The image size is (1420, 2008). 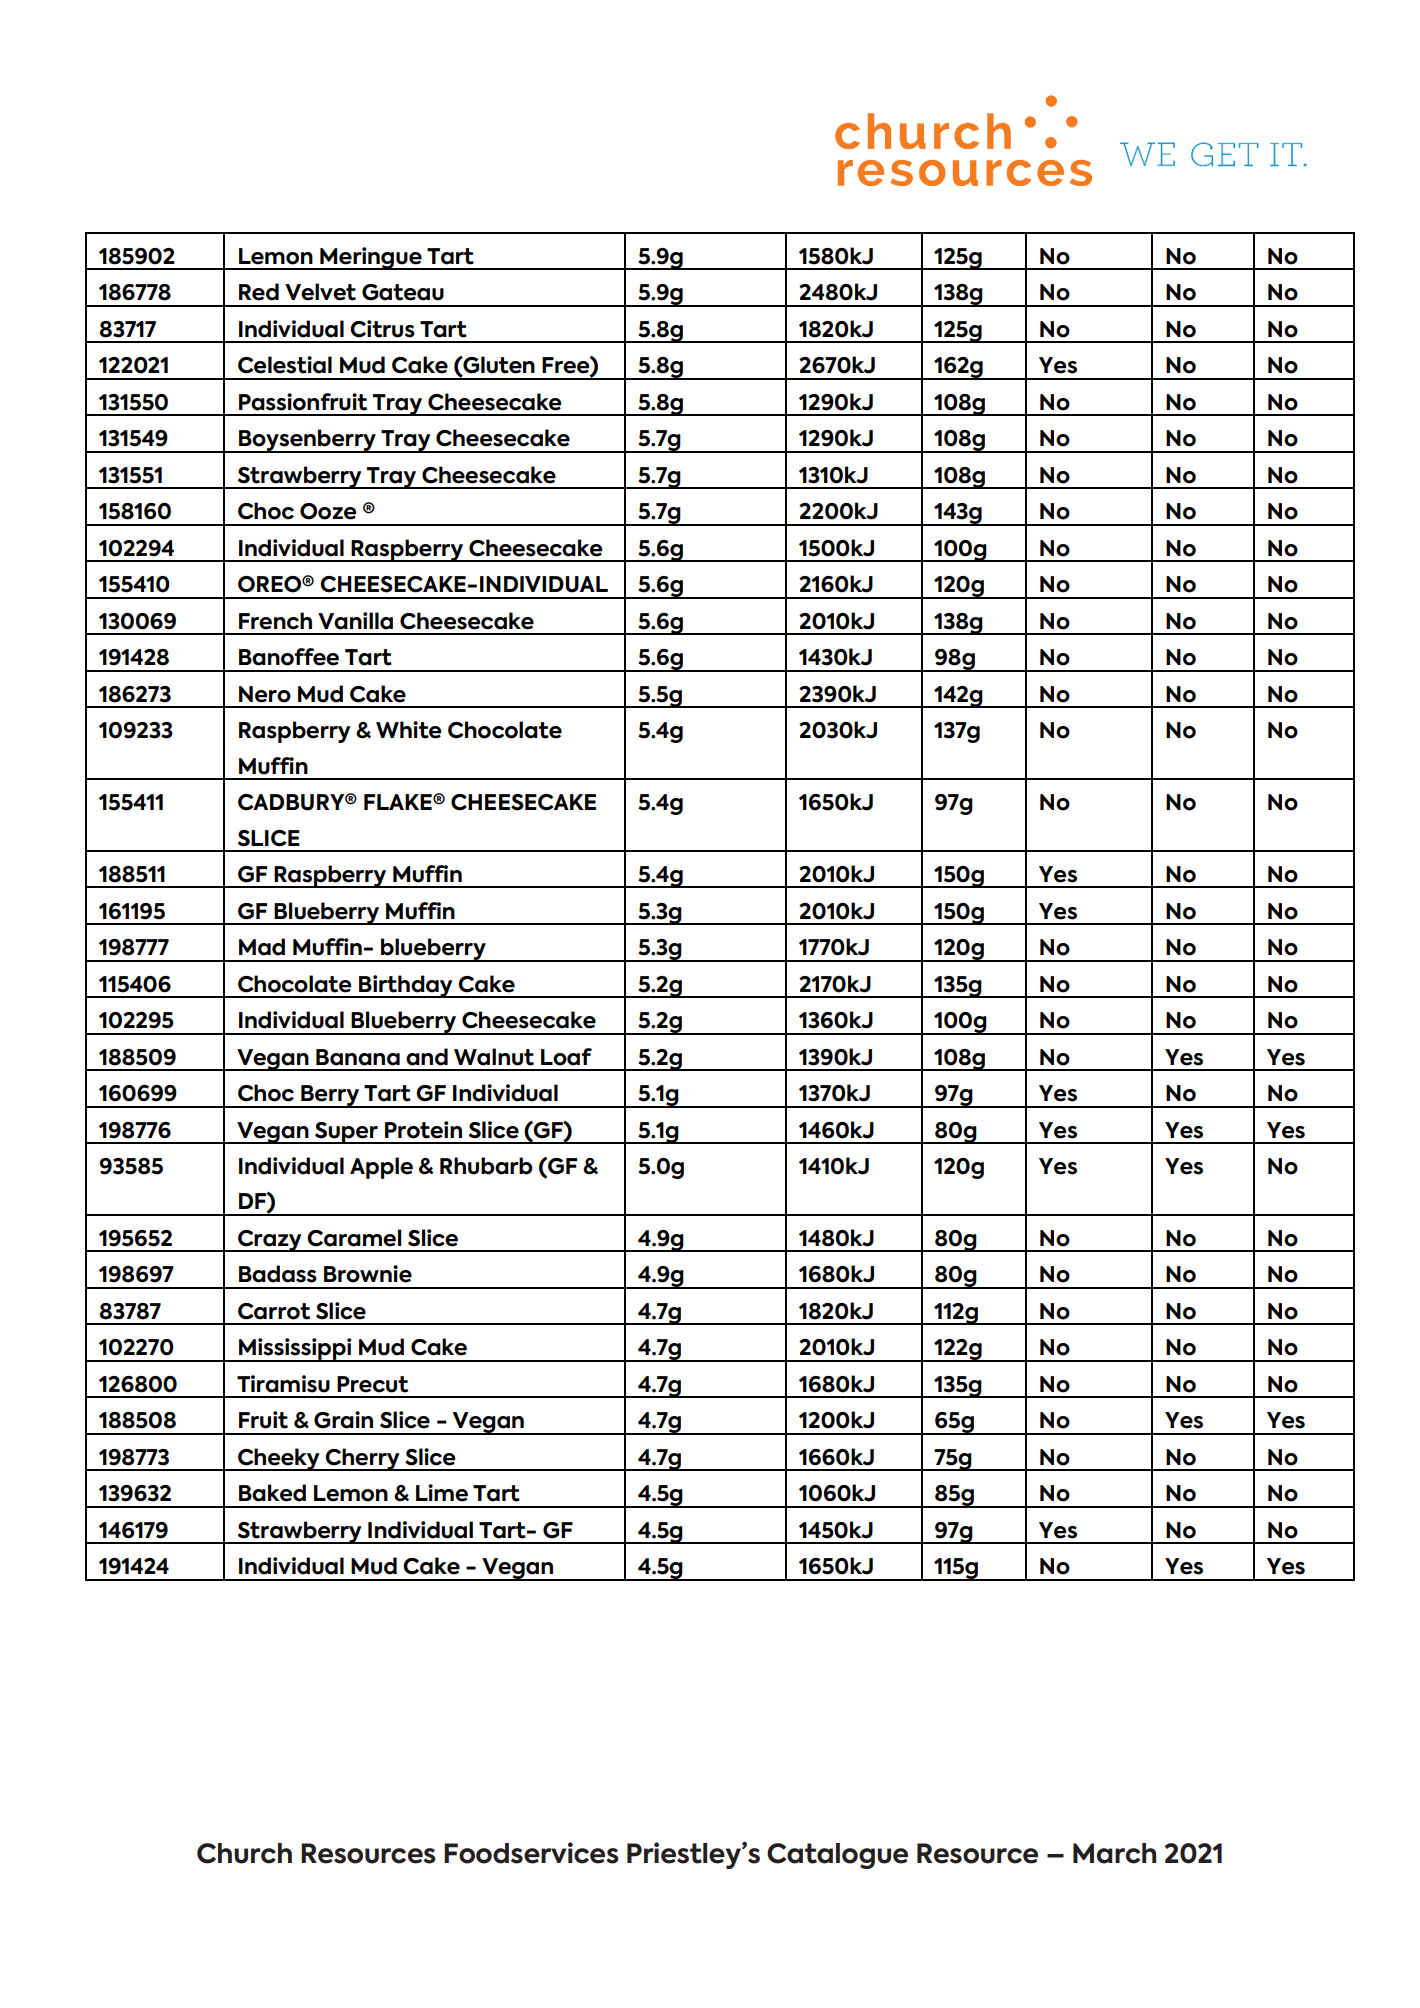 I want to click on Citrus, so click(x=382, y=329).
